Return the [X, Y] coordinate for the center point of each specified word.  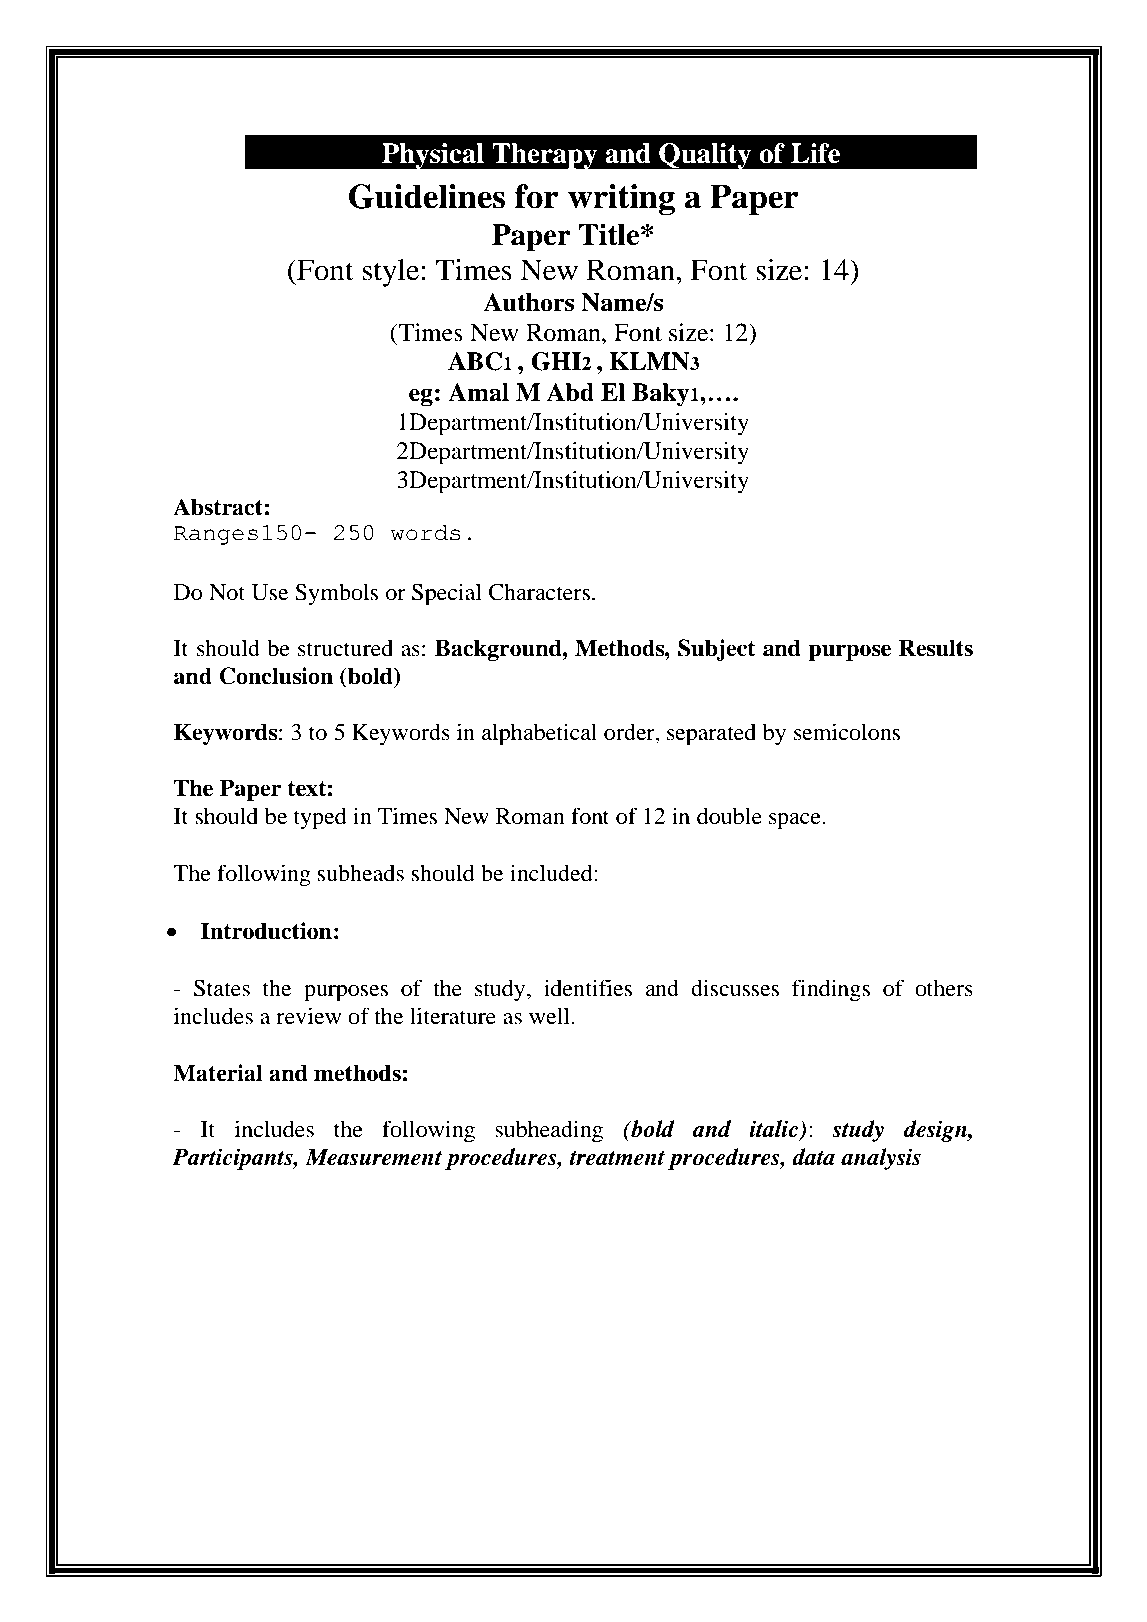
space [796, 821]
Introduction [266, 931]
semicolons [847, 732]
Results [936, 648]
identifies [588, 988]
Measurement [373, 1157]
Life [815, 153]
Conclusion [276, 676]
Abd [570, 392]
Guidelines [427, 196]
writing [621, 199]
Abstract [218, 507]
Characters [541, 592]
